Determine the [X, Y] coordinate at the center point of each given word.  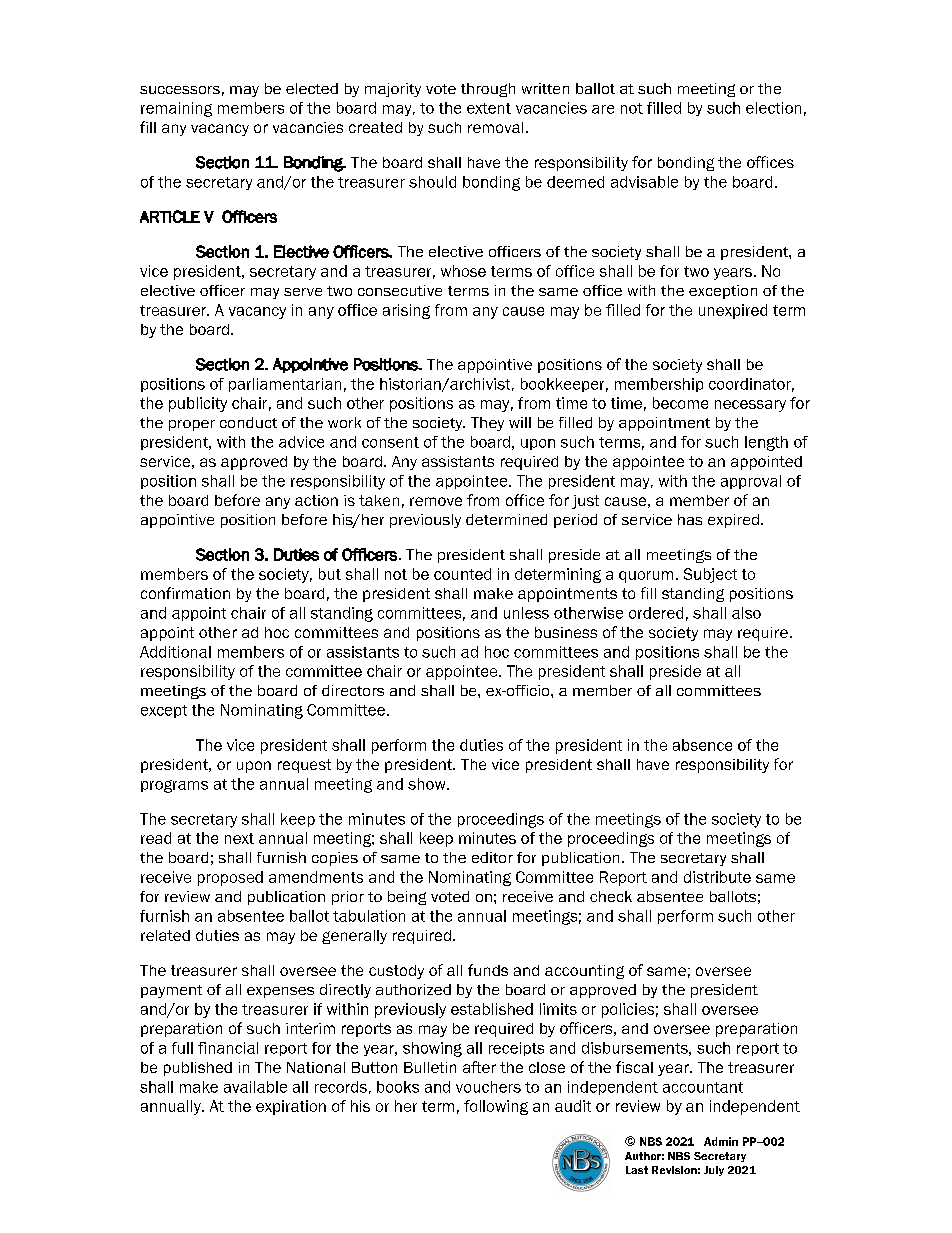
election [773, 108]
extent [489, 108]
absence [702, 745]
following [496, 1107]
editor [492, 857]
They [487, 424]
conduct [248, 422]
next [239, 838]
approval [751, 482]
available [255, 1087]
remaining [176, 109]
